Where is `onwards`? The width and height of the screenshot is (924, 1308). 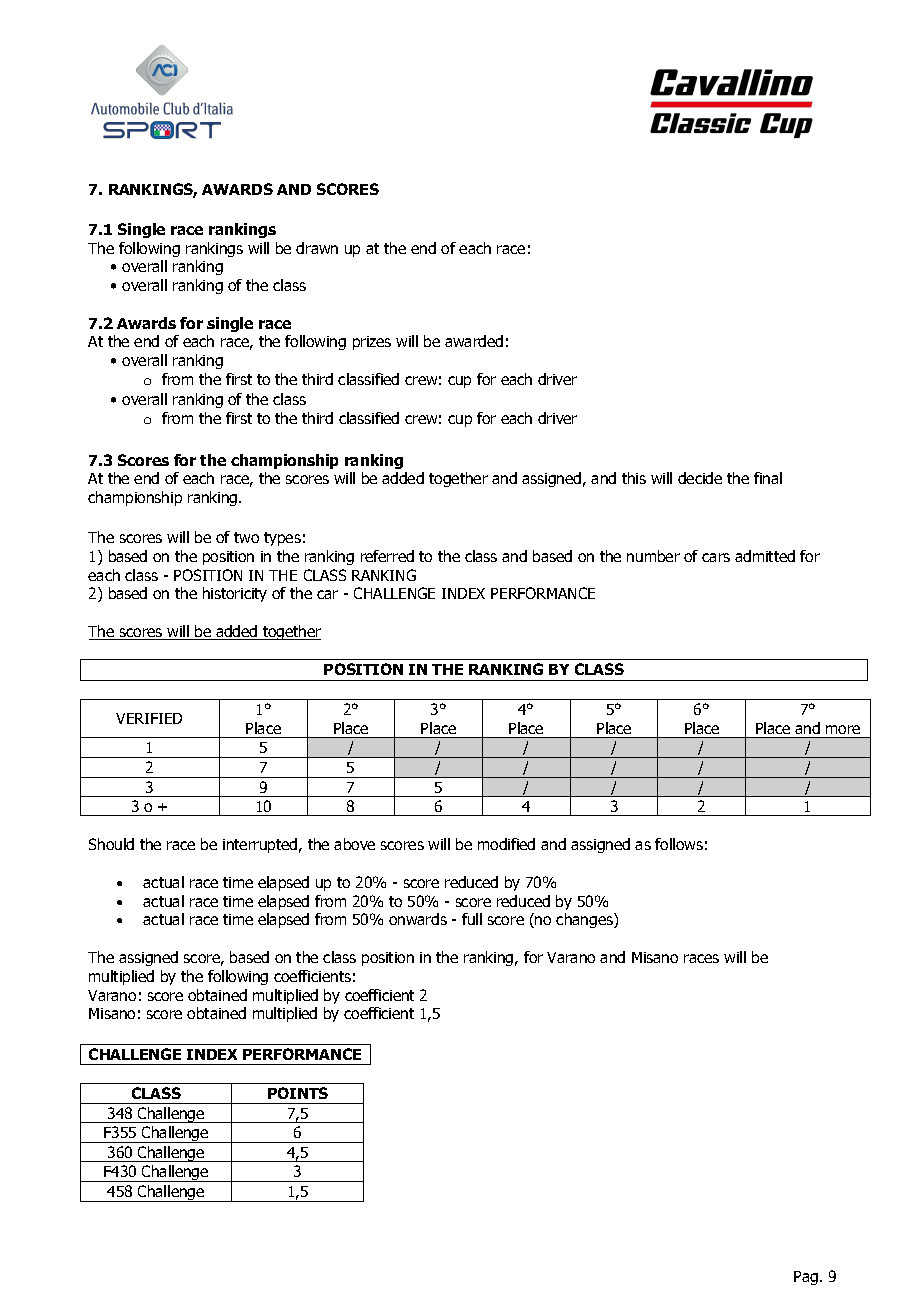 onwards is located at coordinates (418, 919).
